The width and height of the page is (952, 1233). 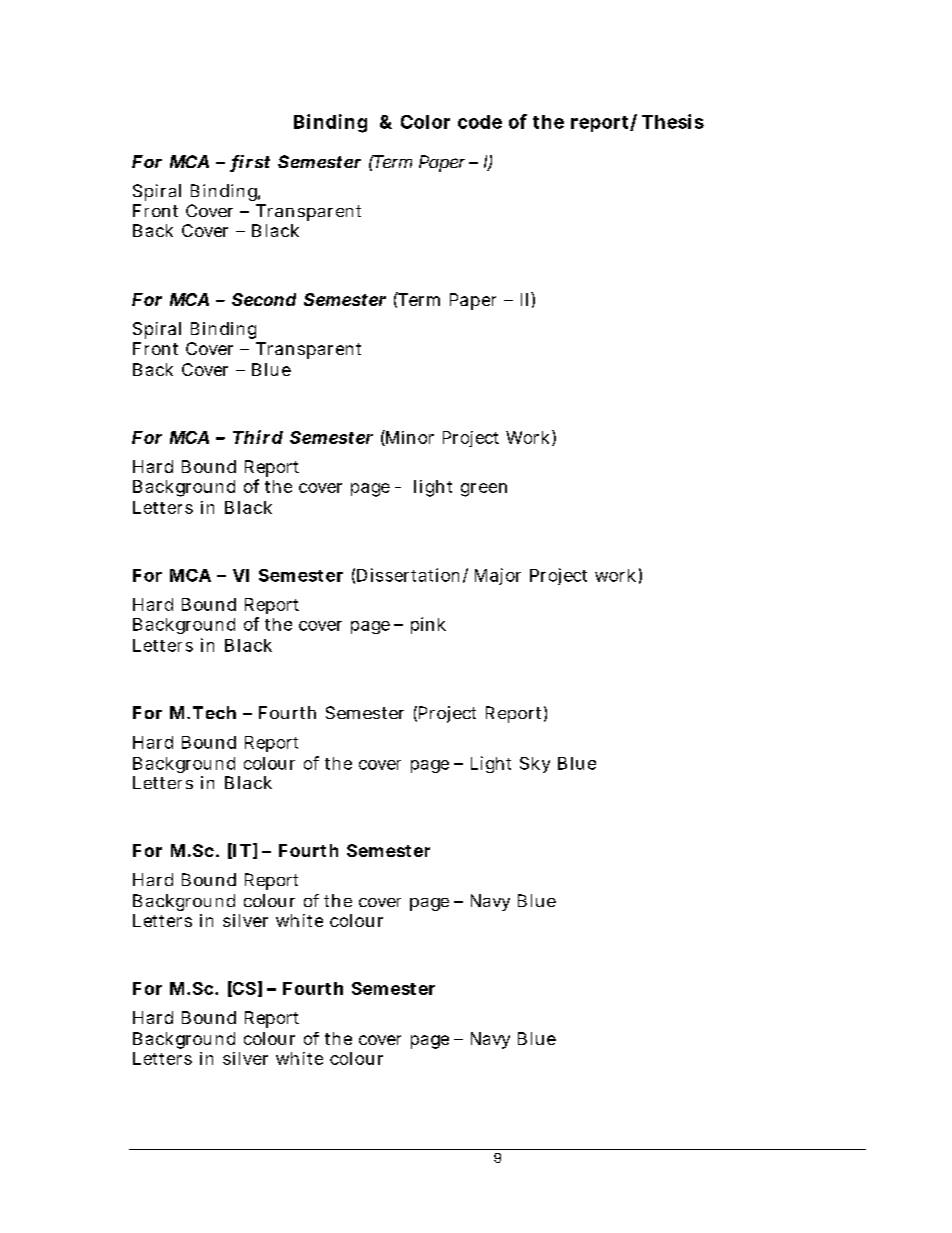 I want to click on pink, so click(x=428, y=625).
